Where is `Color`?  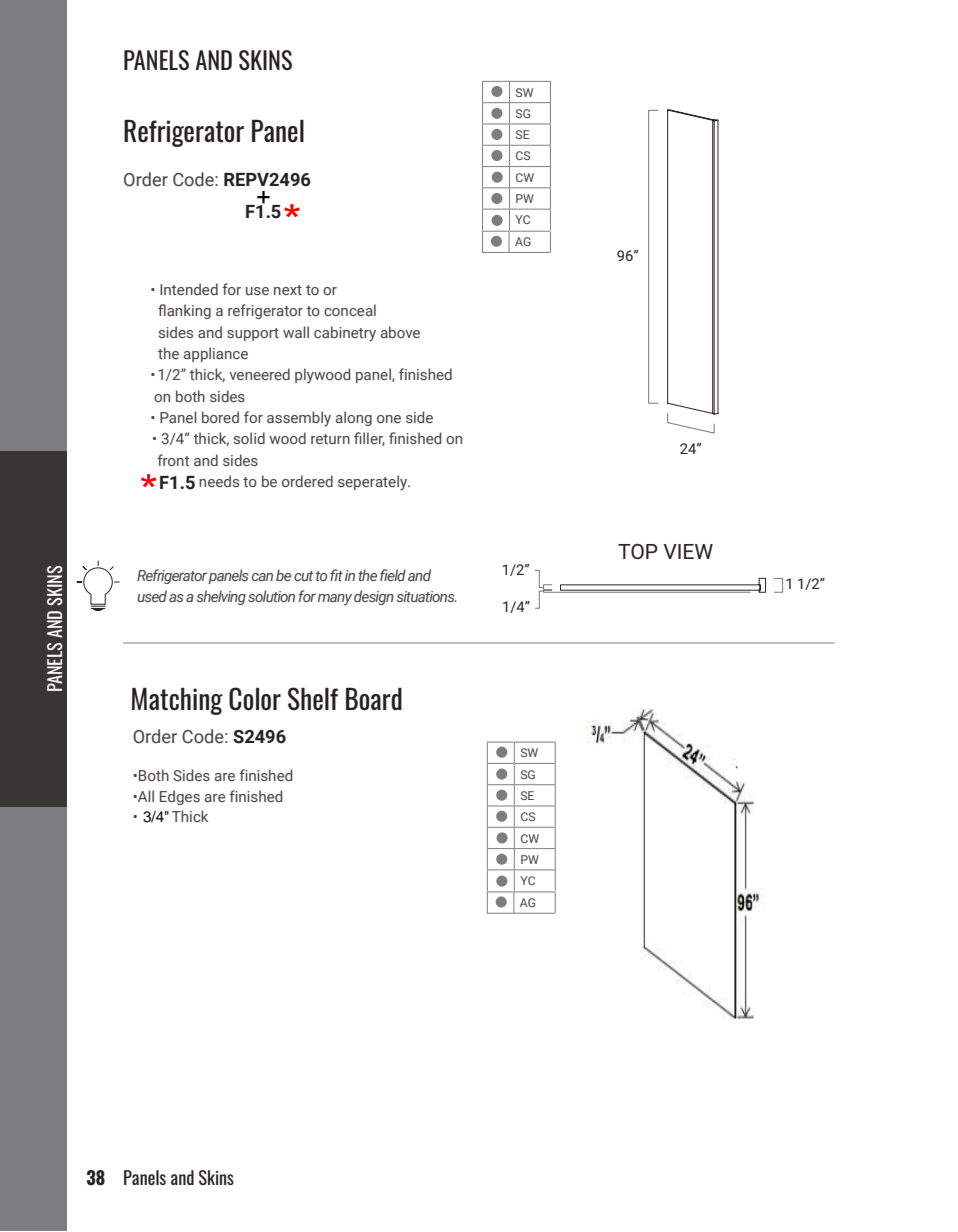 Color is located at coordinates (255, 699).
